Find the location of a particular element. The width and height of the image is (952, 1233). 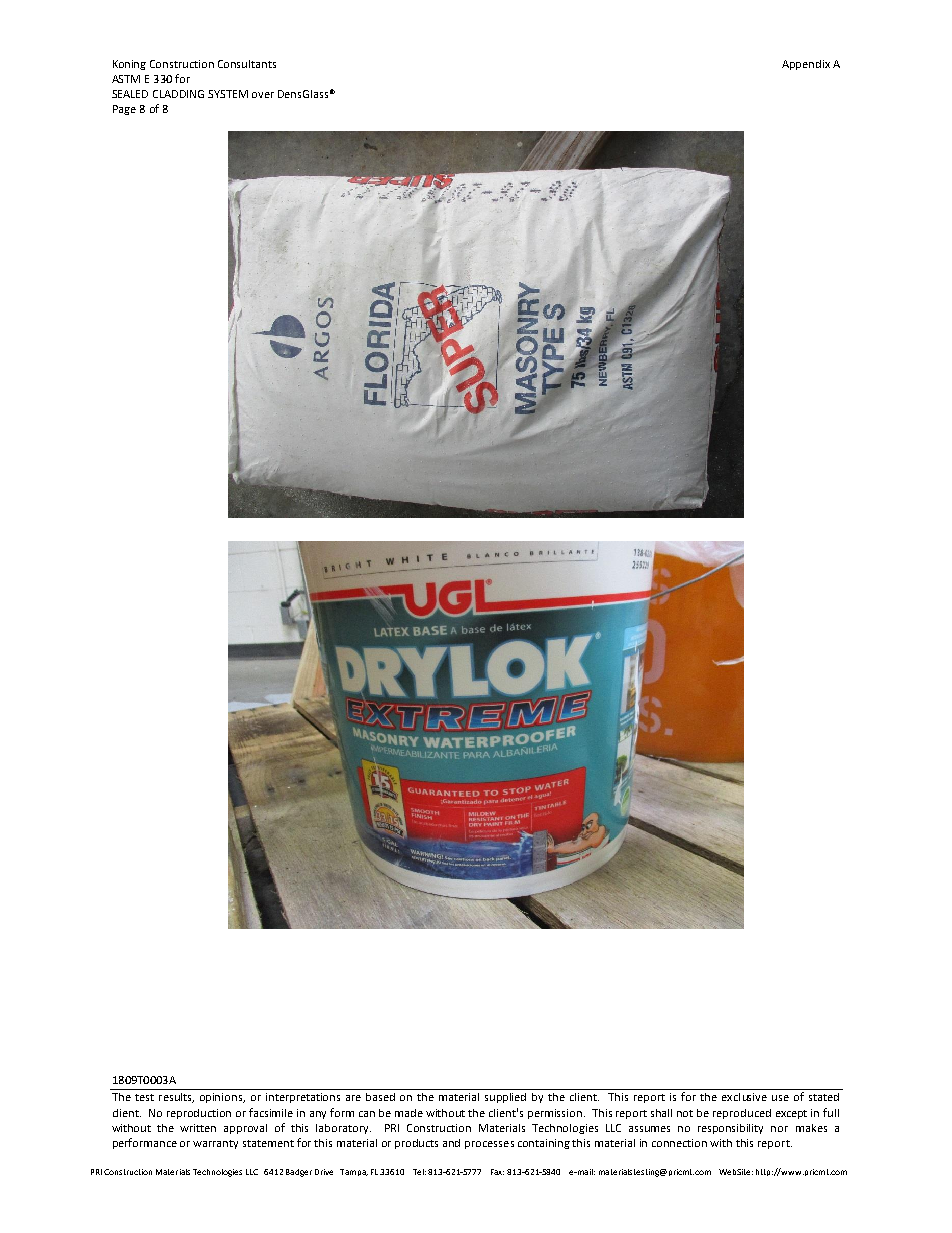

opinions is located at coordinates (222, 1098).
